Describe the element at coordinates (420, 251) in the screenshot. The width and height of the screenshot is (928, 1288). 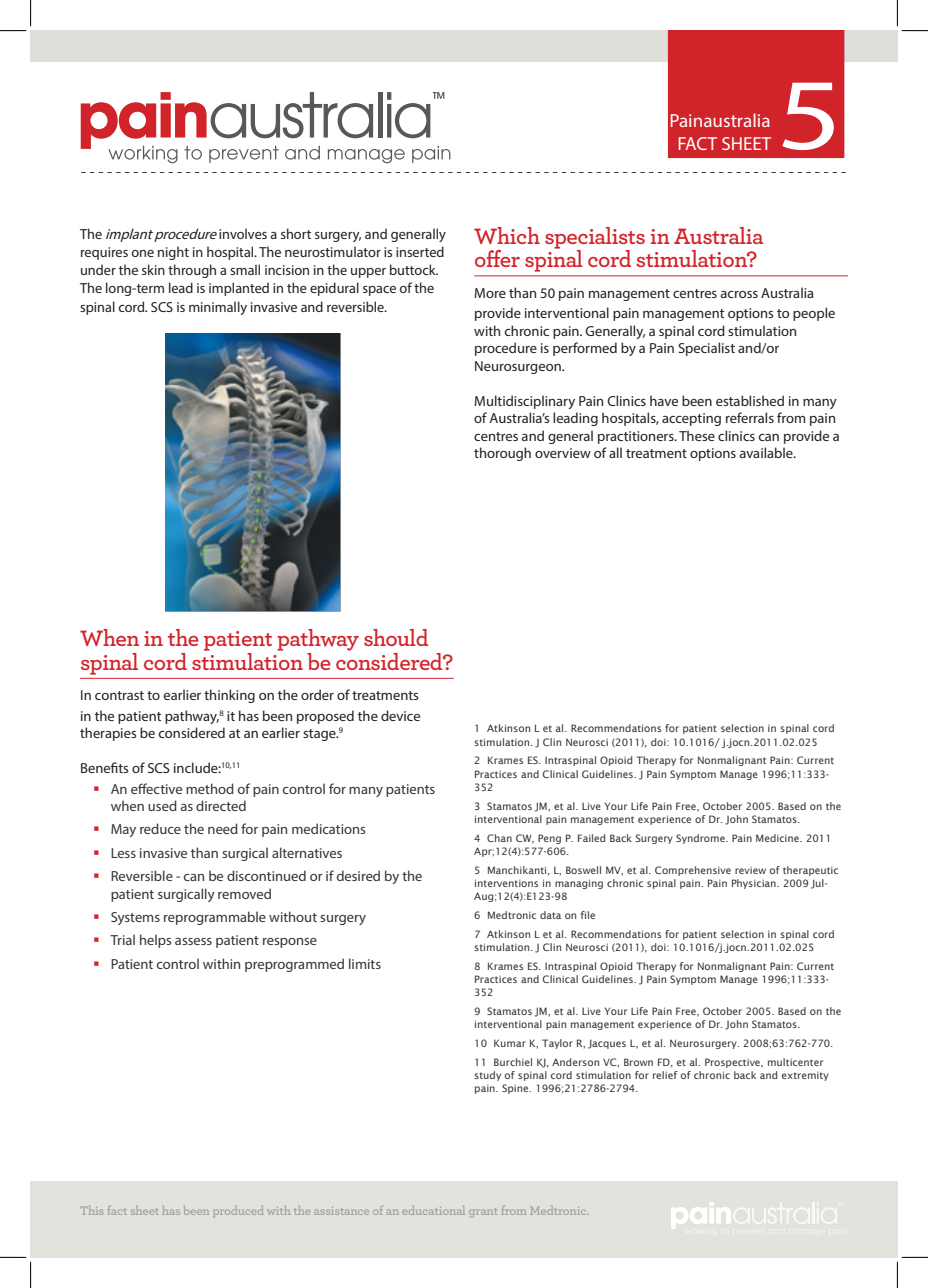
I see `inserted` at that location.
